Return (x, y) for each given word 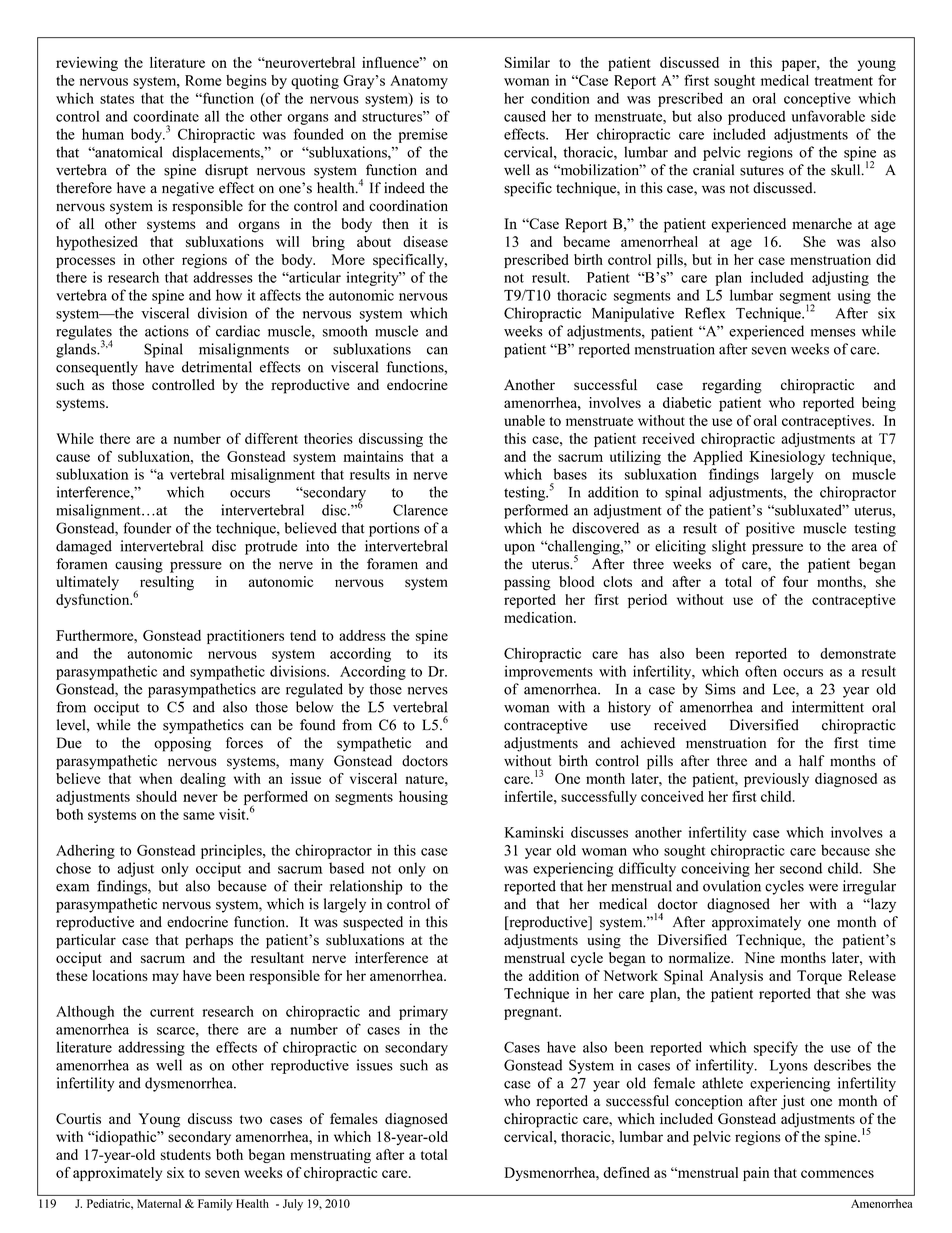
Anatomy (419, 82)
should (156, 796)
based (346, 868)
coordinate (166, 116)
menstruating (330, 1156)
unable (524, 420)
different (271, 438)
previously (776, 780)
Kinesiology (787, 458)
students (186, 1154)
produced (757, 118)
